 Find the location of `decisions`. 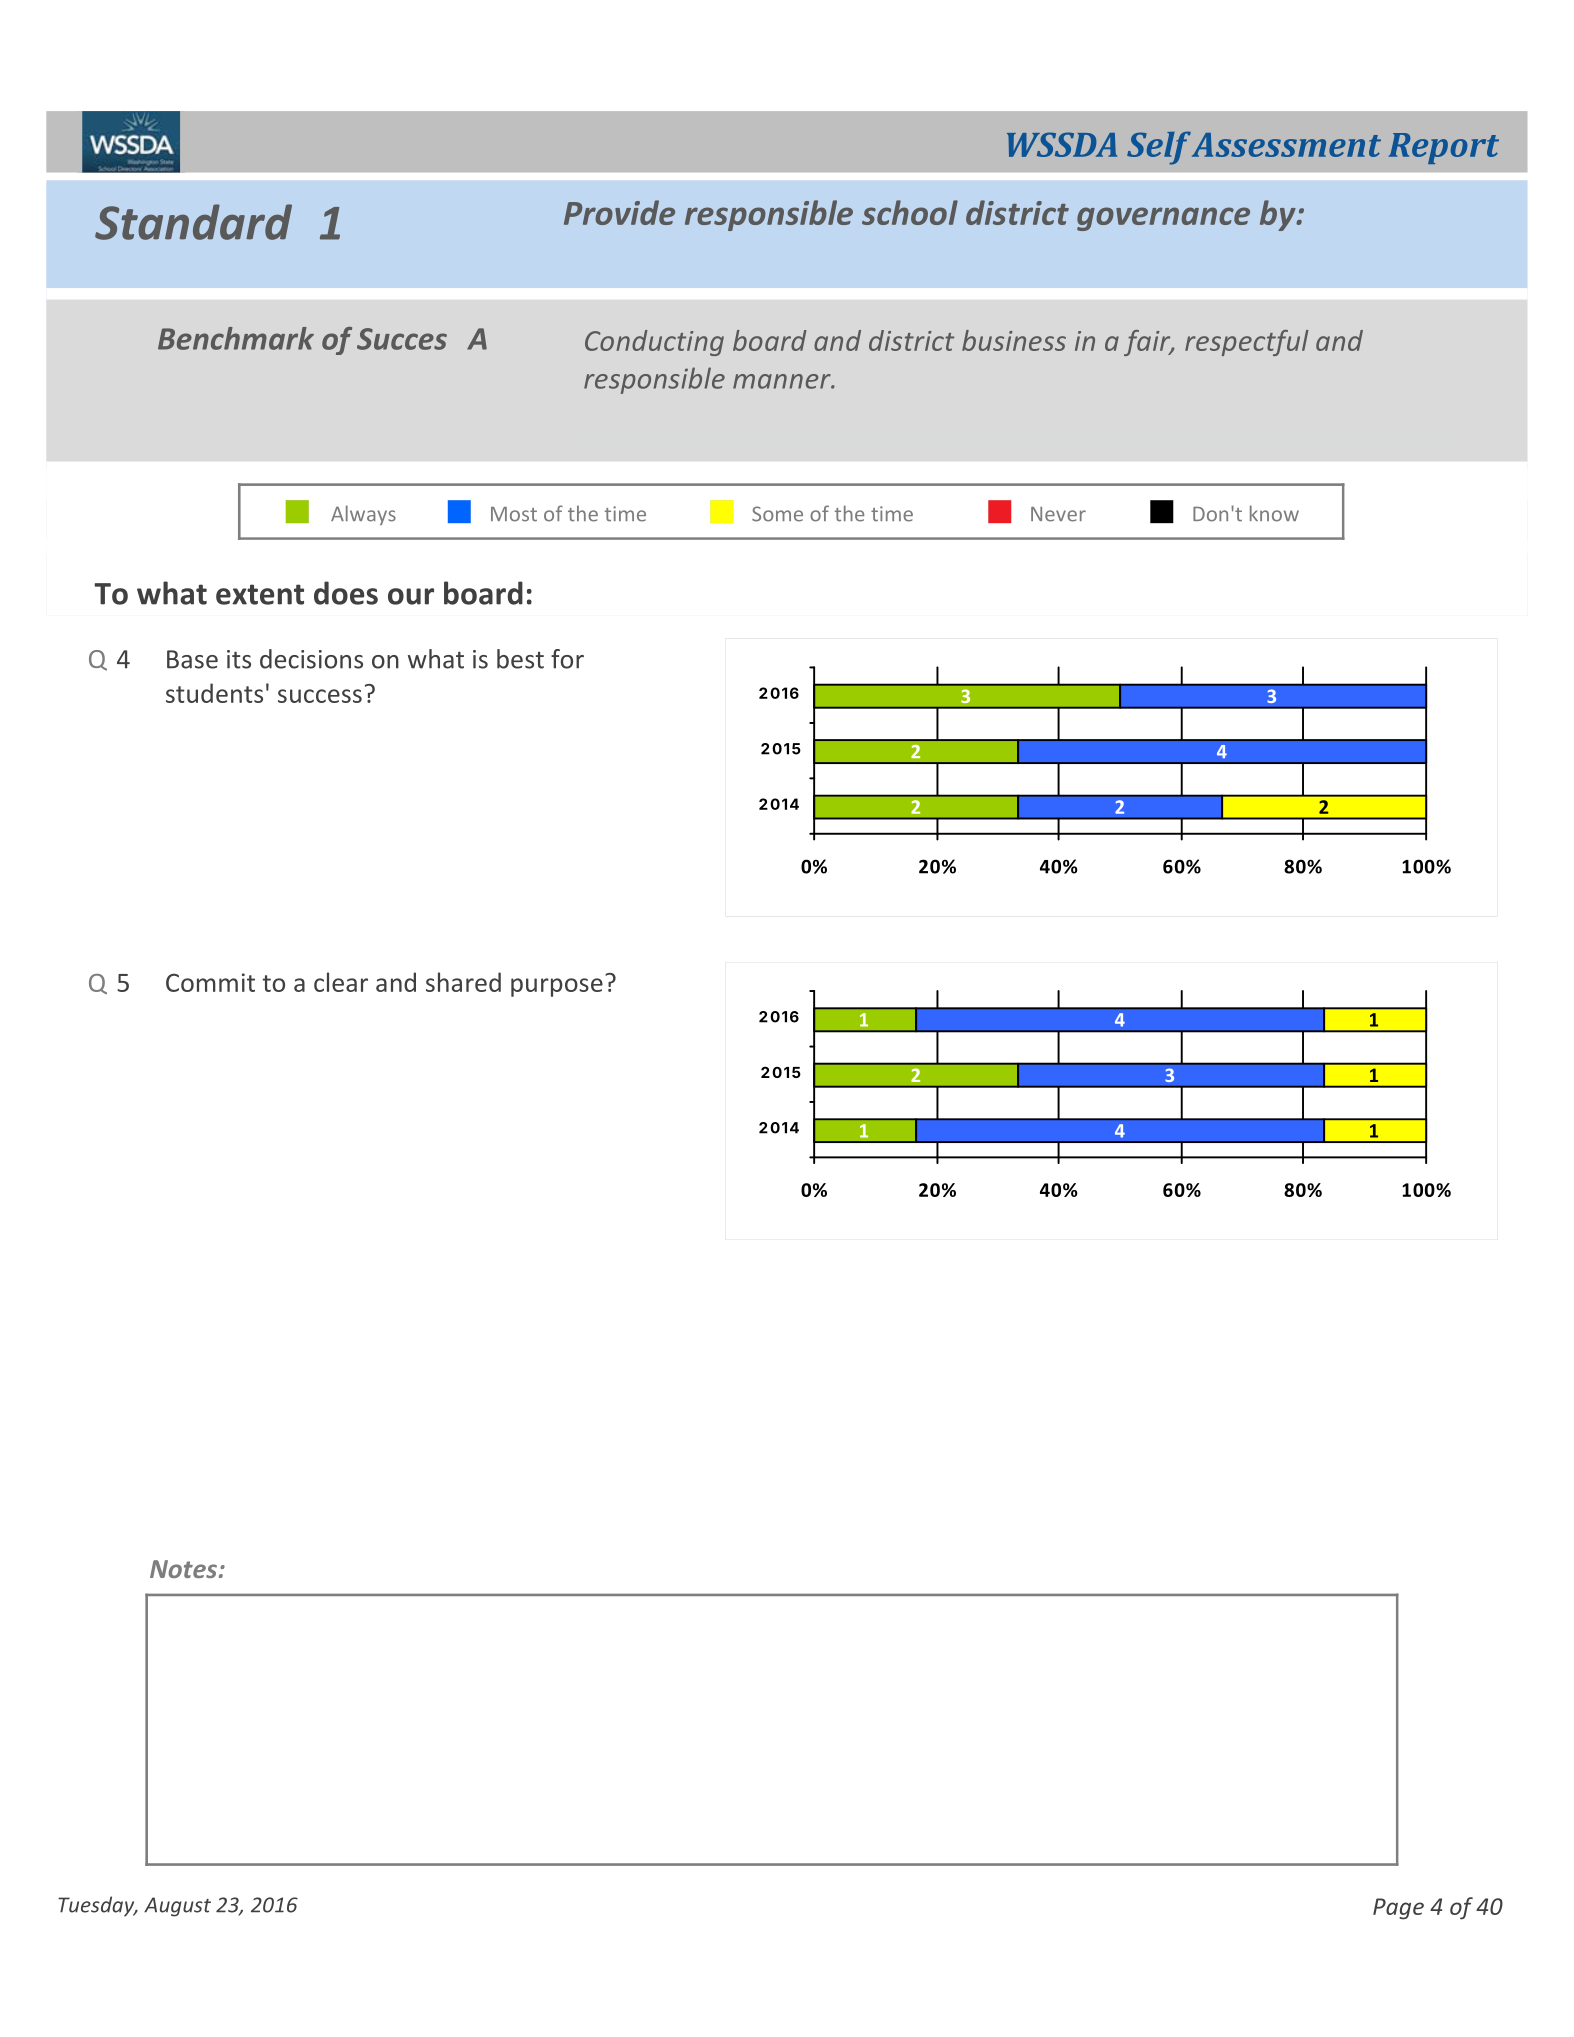

decisions is located at coordinates (311, 659).
